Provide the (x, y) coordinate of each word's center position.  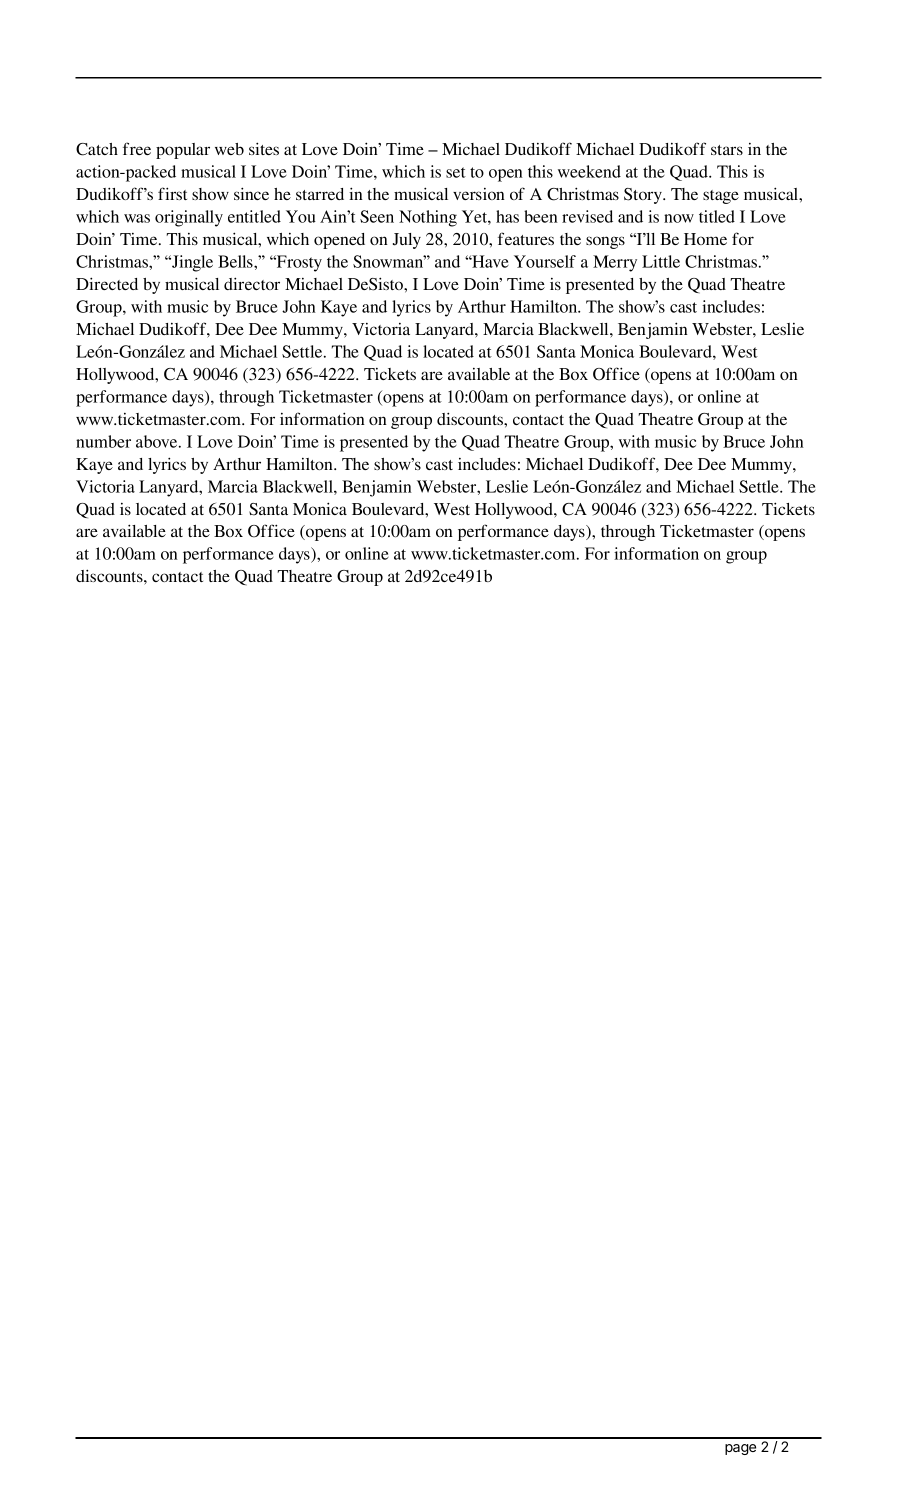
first (172, 193)
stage (721, 197)
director (252, 283)
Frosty (298, 263)
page (740, 1449)
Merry (615, 263)
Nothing (428, 218)
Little (661, 261)
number (103, 441)
